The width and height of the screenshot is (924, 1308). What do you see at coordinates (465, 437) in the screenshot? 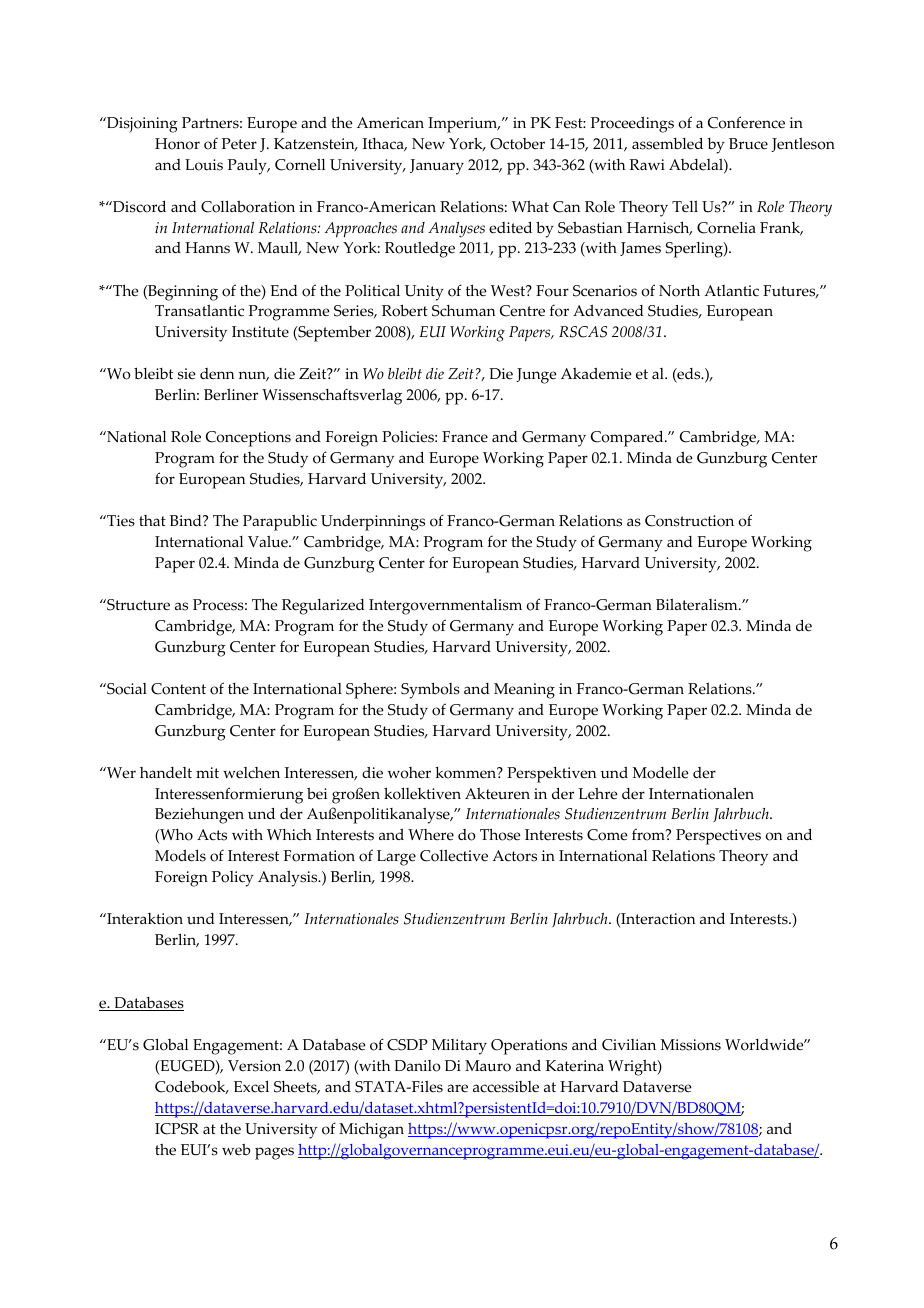
I see `France` at bounding box center [465, 437].
